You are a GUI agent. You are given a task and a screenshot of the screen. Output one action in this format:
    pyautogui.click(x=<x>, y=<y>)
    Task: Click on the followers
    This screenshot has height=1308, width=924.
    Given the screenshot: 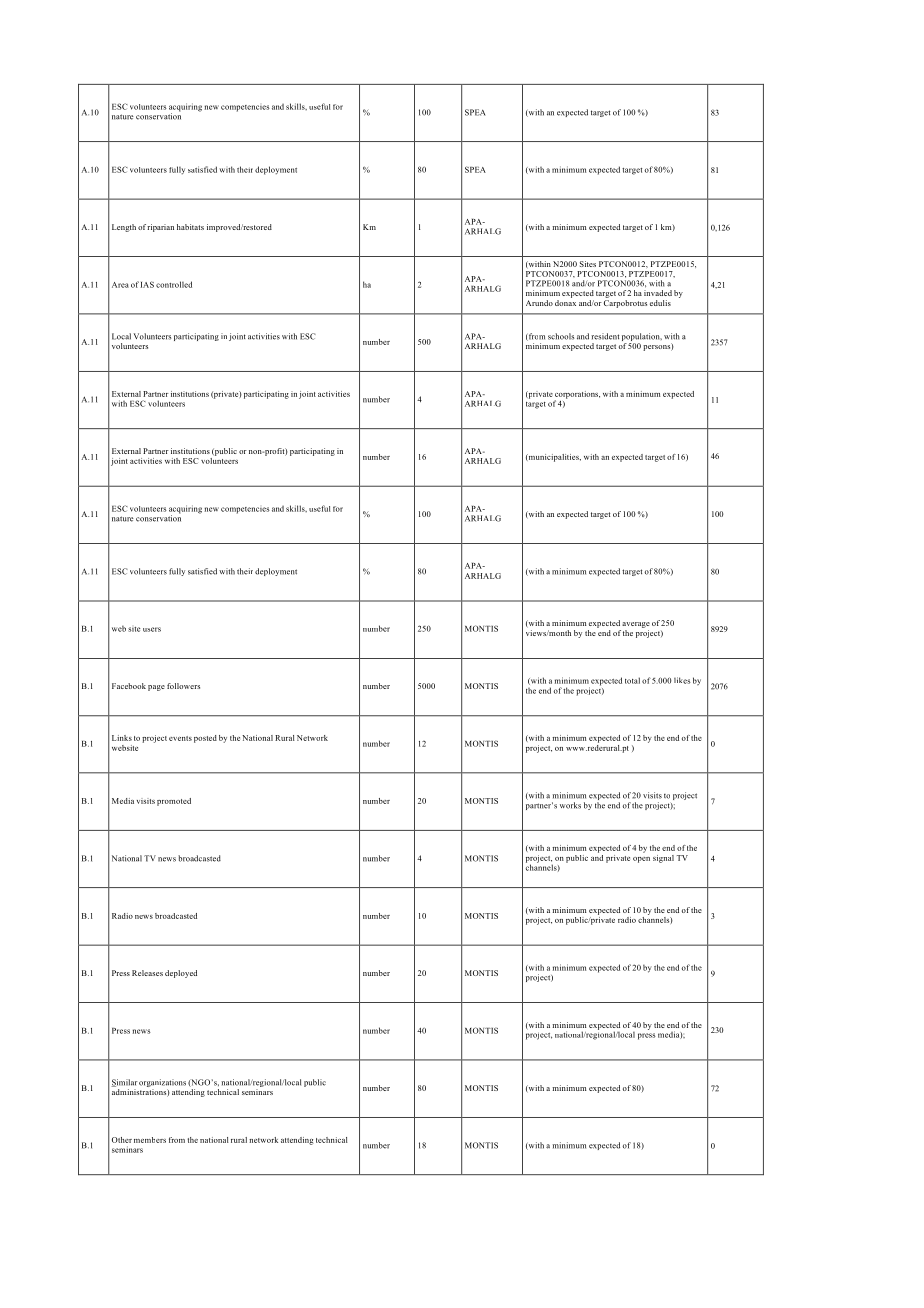 What is the action you would take?
    pyautogui.click(x=183, y=686)
